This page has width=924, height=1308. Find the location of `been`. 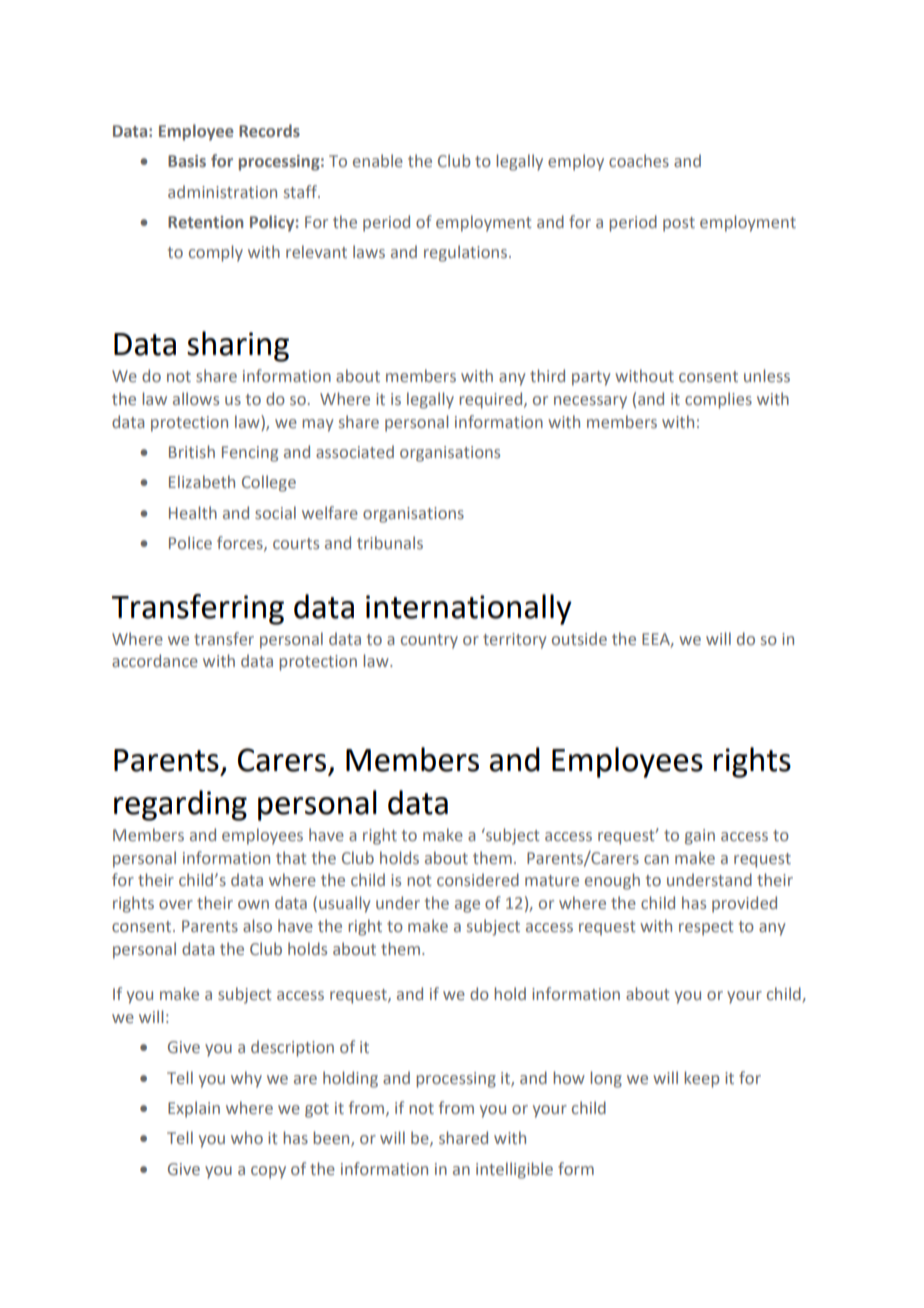

been is located at coordinates (332, 1139).
